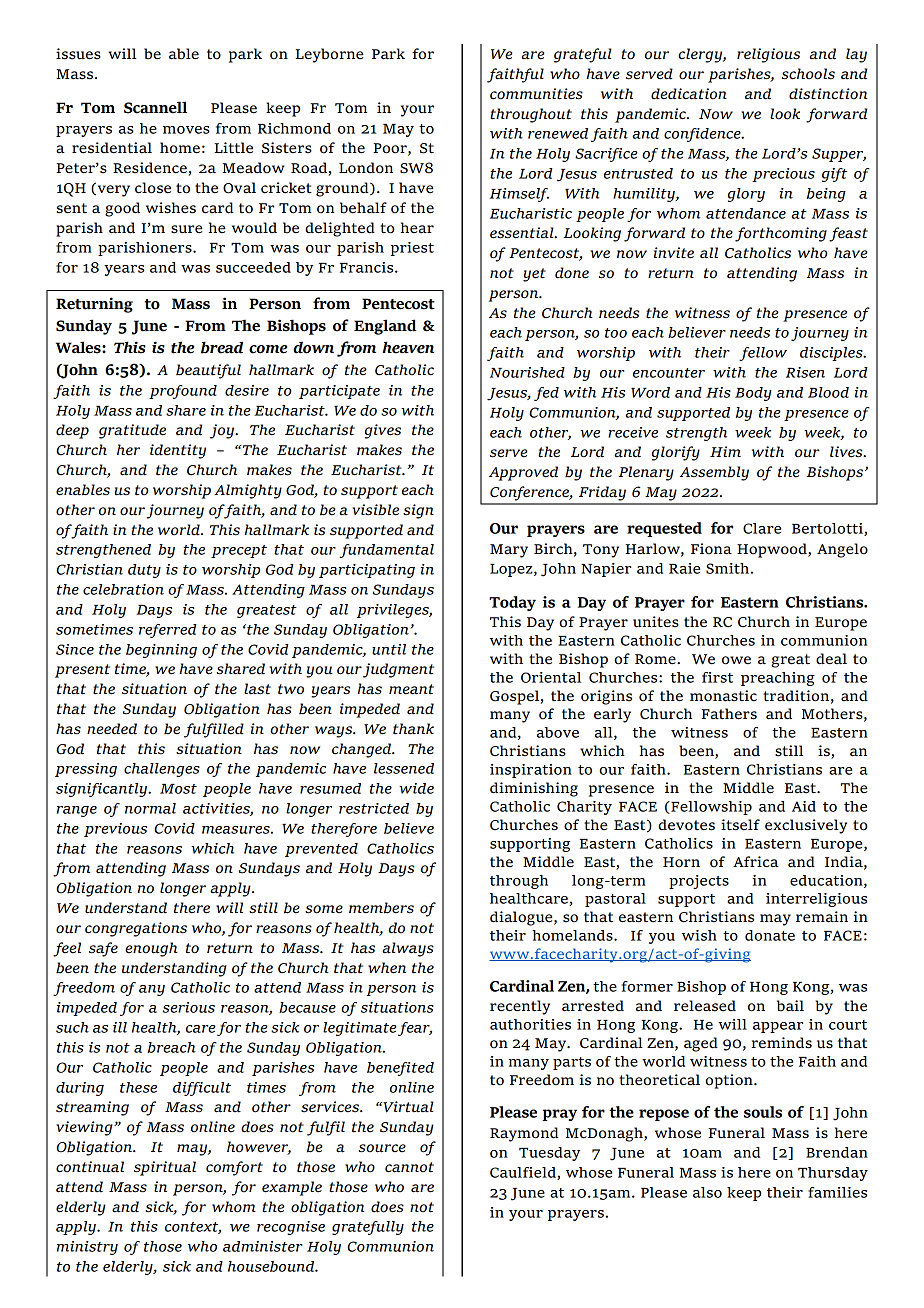 The height and width of the screenshot is (1308, 924). Describe the element at coordinates (408, 347) in the screenshot. I see `heaven` at that location.
